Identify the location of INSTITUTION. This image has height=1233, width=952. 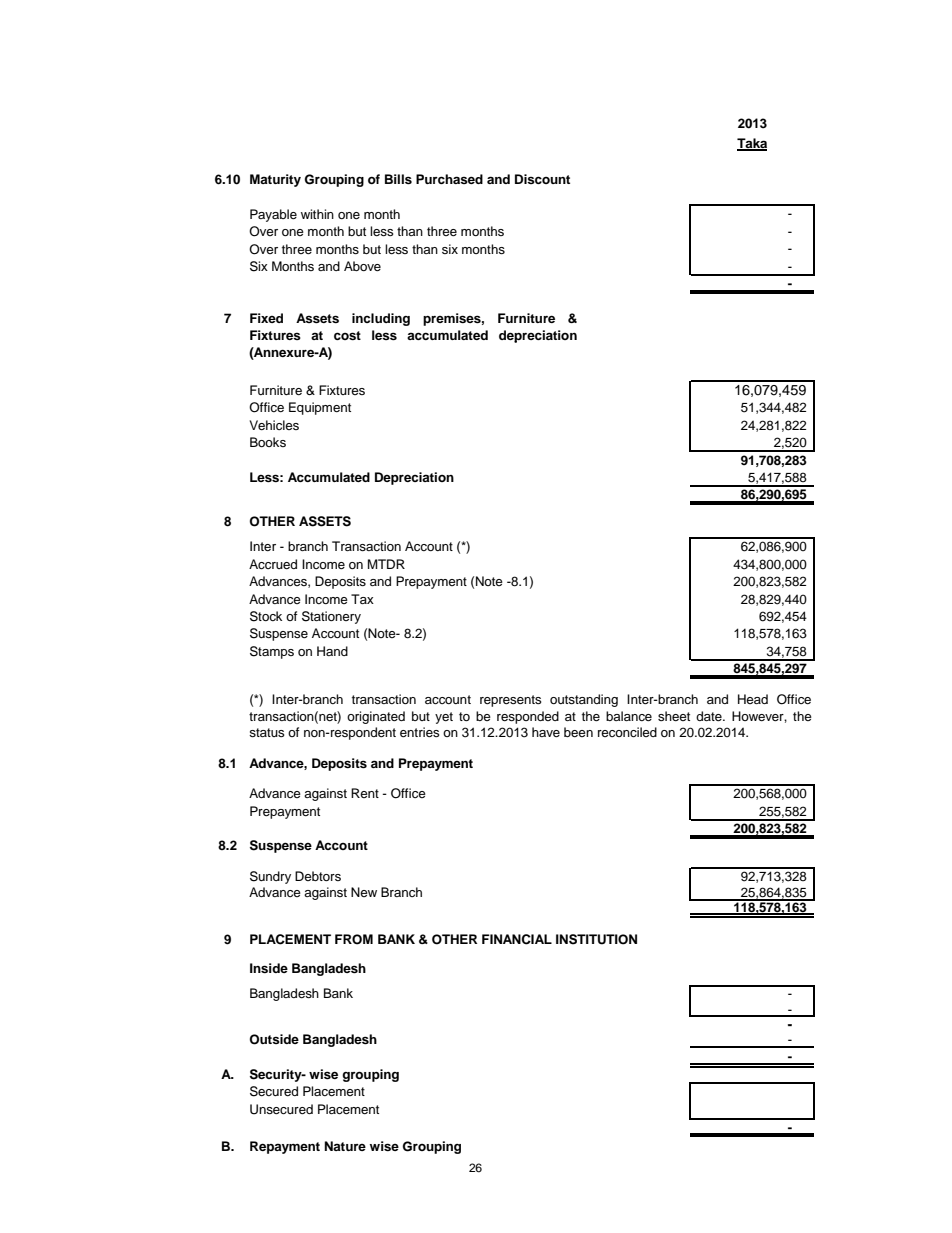
(596, 939).
